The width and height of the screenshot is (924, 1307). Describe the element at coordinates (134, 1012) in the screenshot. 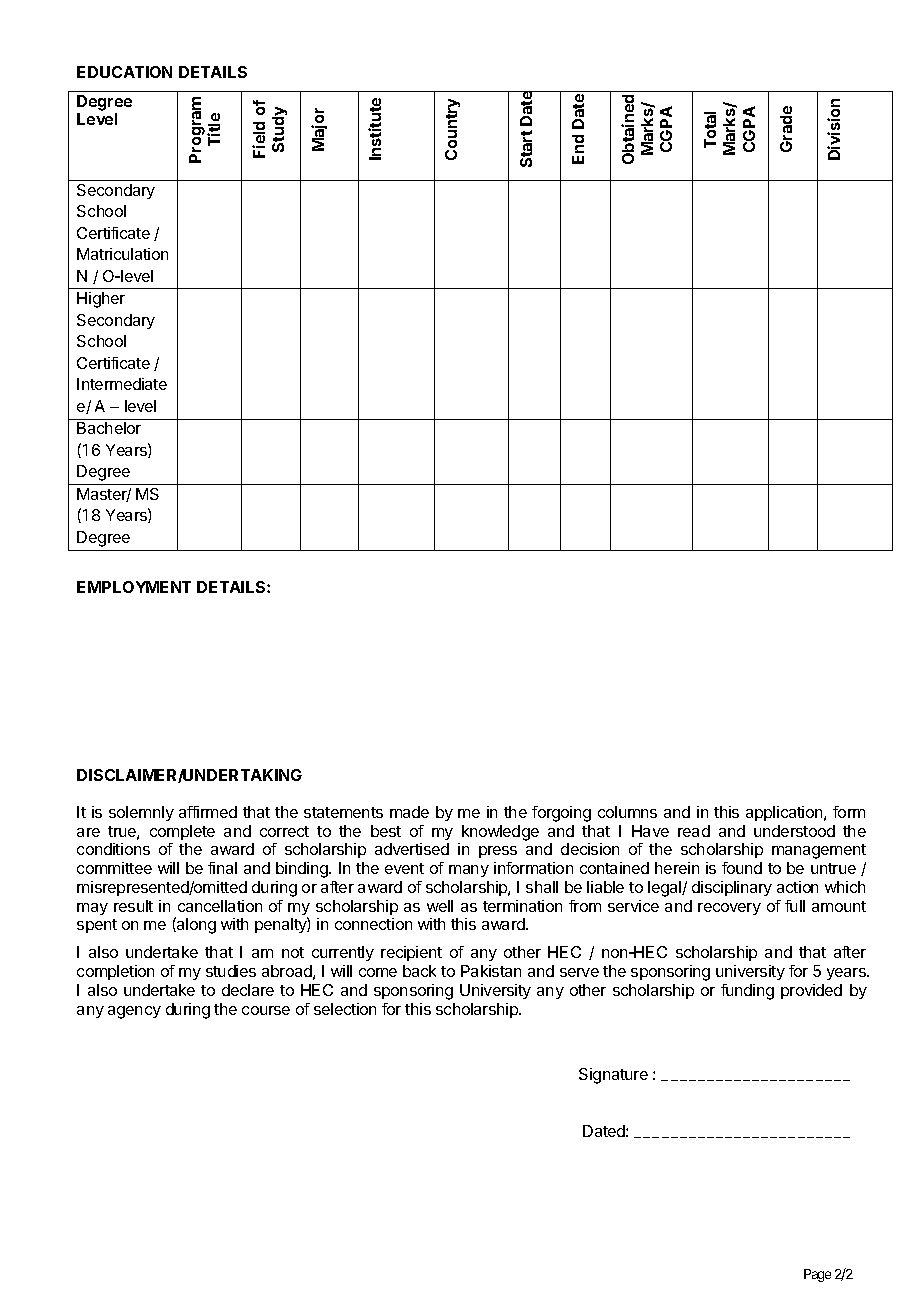

I see `agency` at that location.
